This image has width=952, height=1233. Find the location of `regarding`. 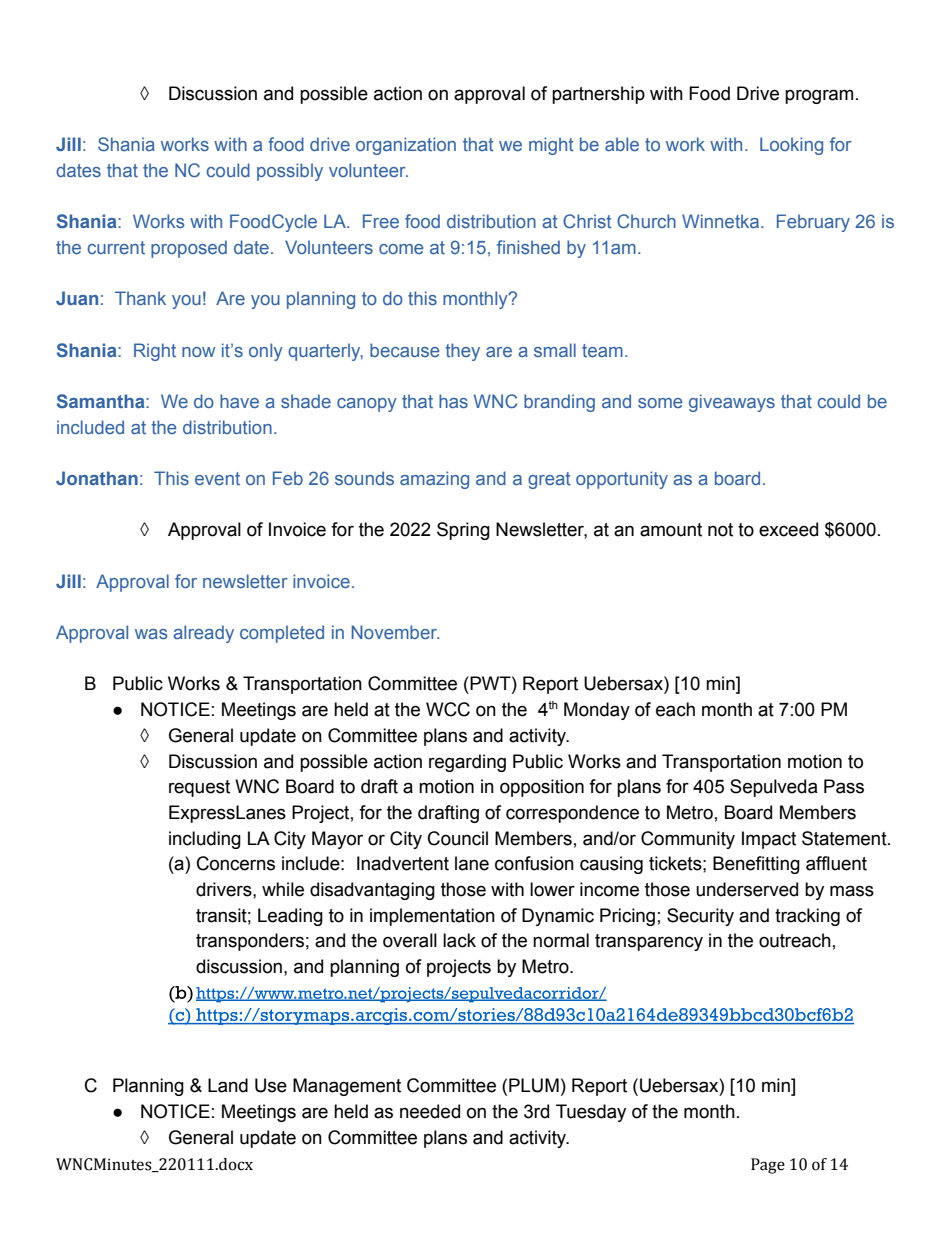

regarding is located at coordinates (467, 763).
